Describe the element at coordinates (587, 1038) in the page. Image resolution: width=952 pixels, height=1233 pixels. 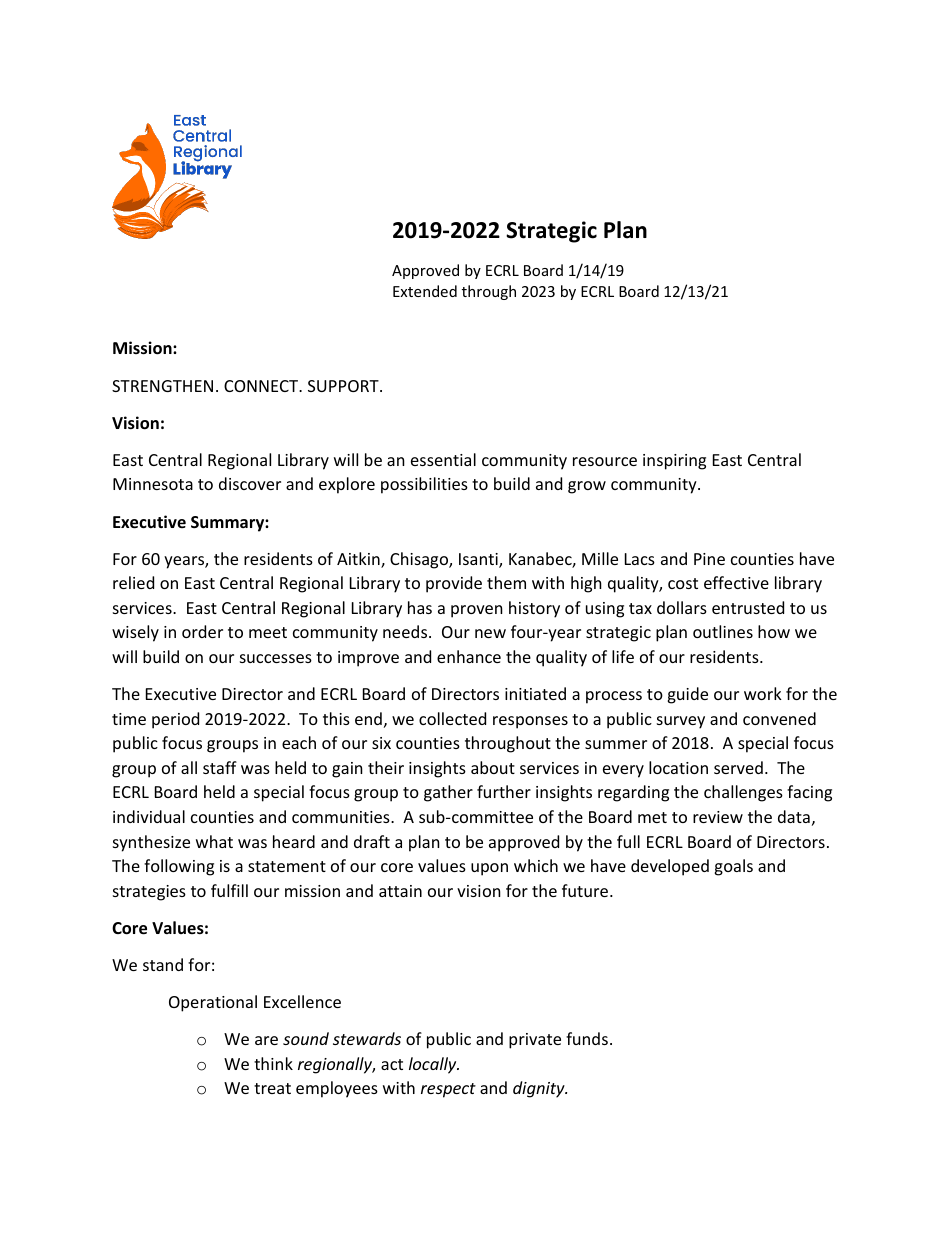
I see `funds` at that location.
